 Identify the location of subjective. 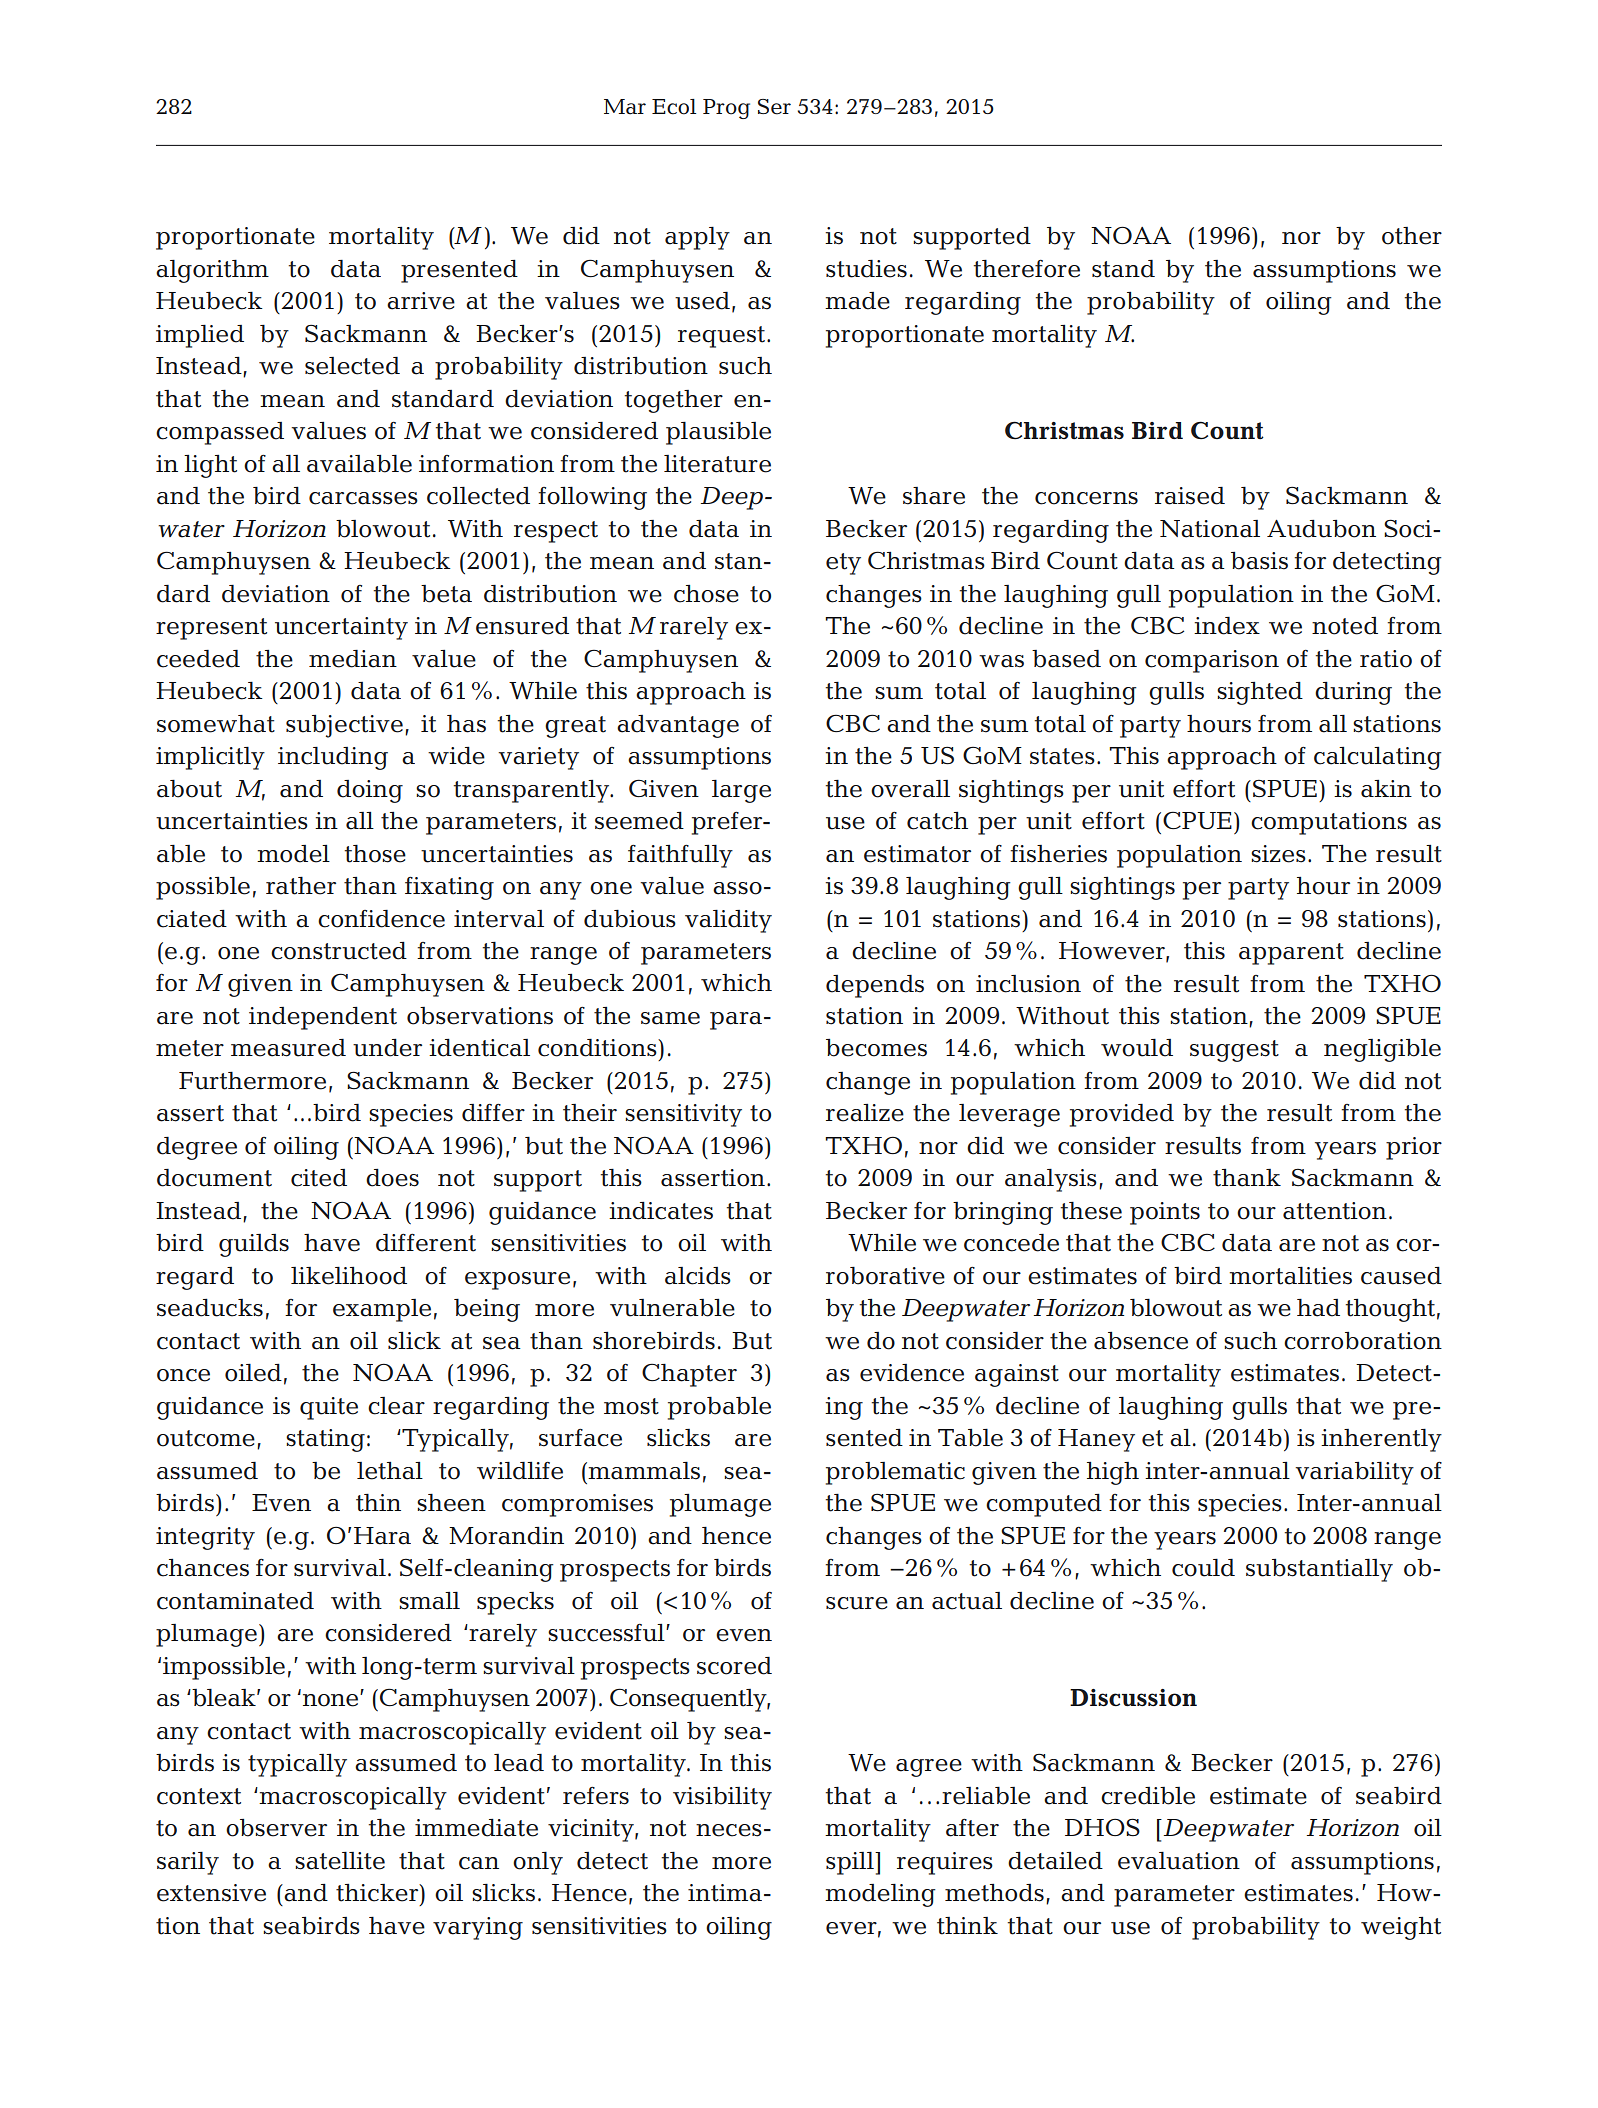
(344, 726).
